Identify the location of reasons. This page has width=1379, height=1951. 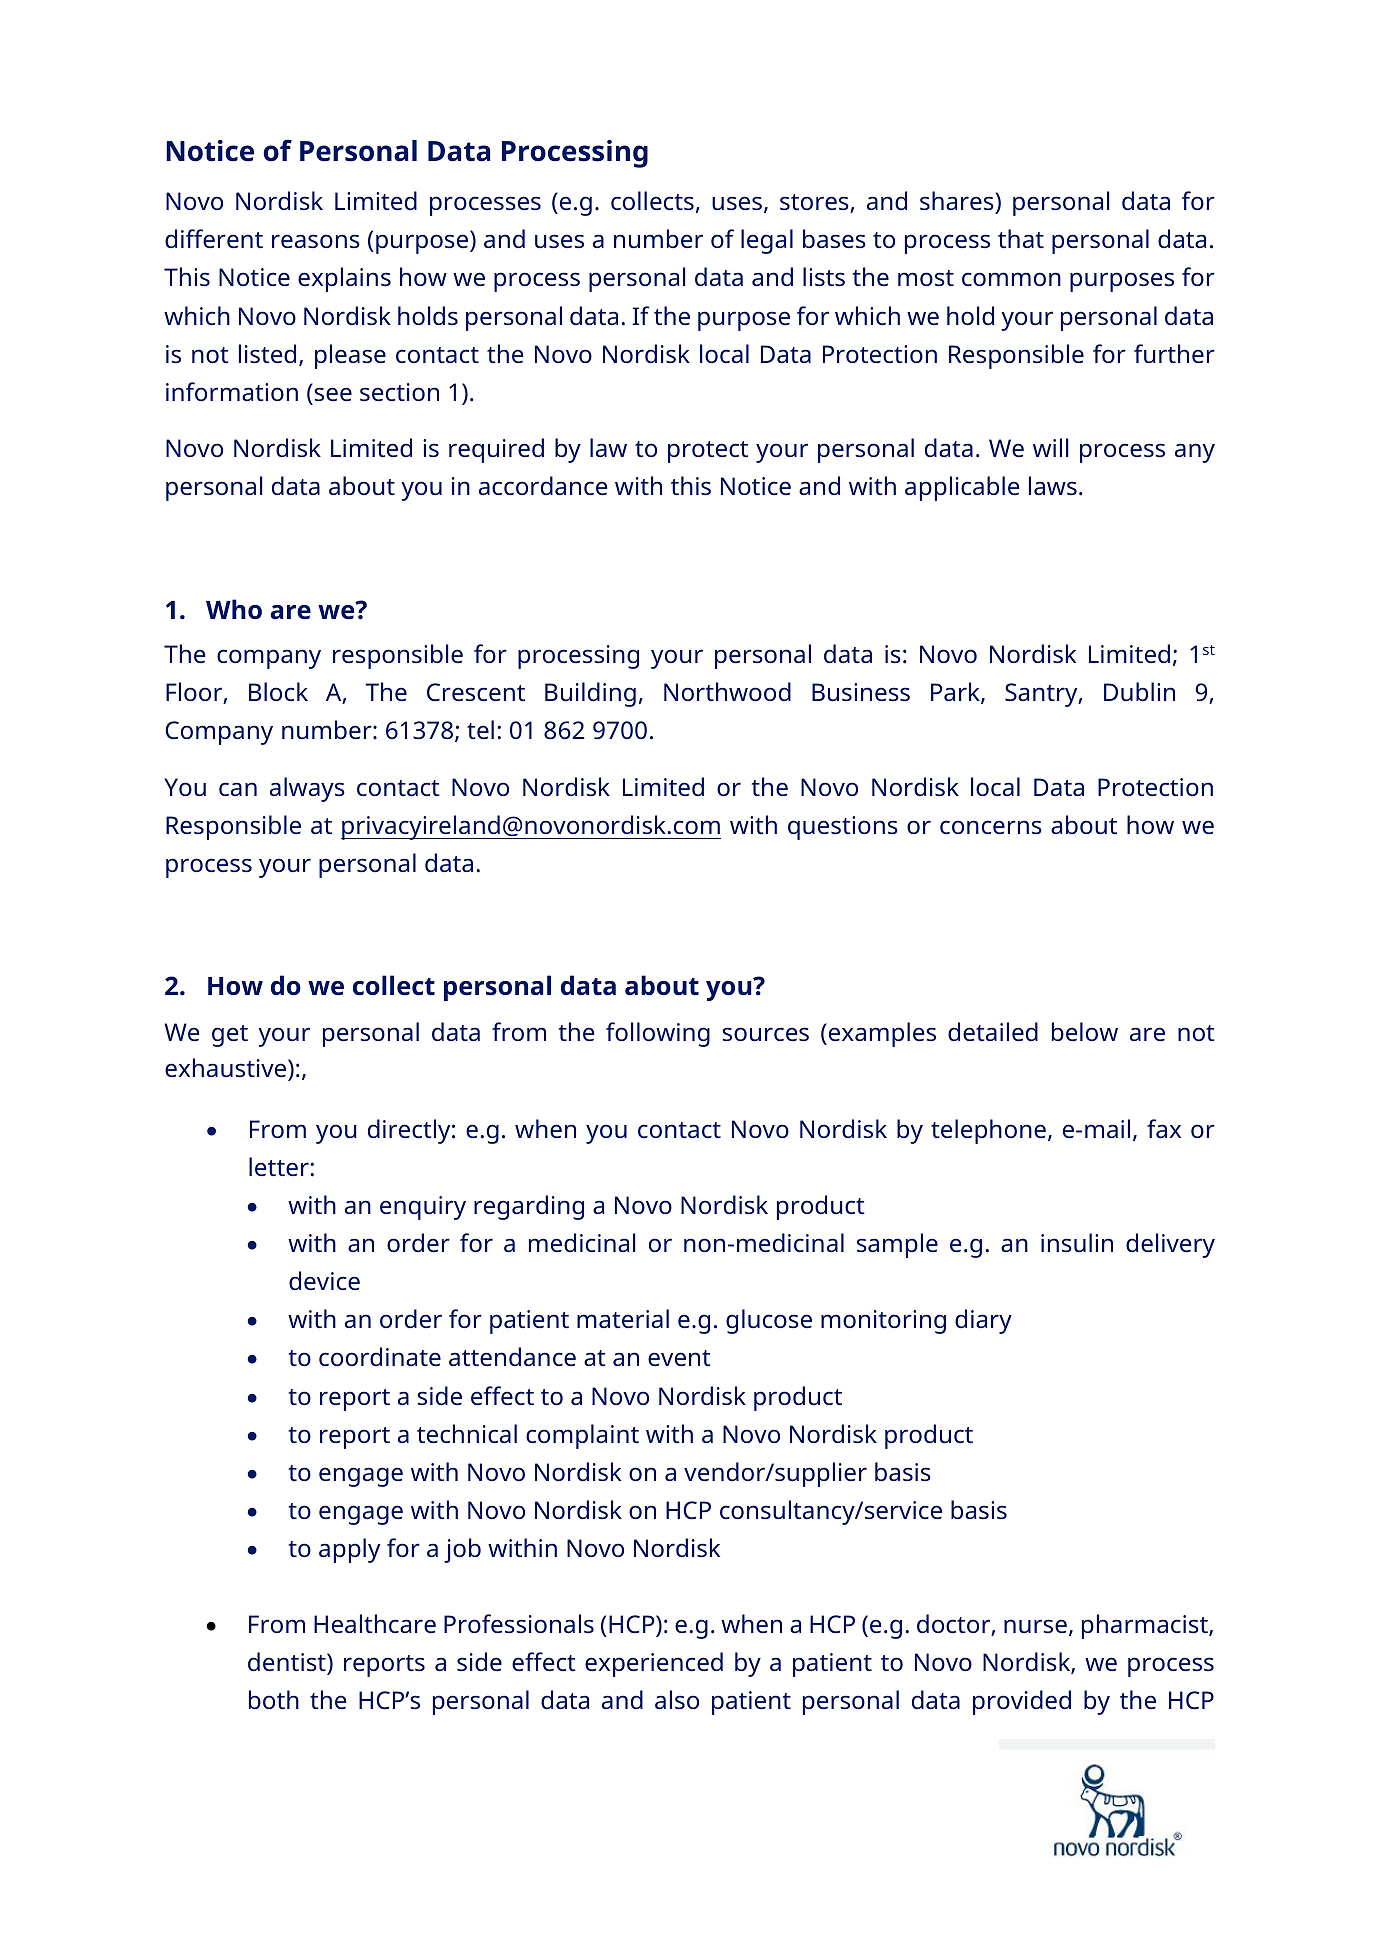
(316, 241).
